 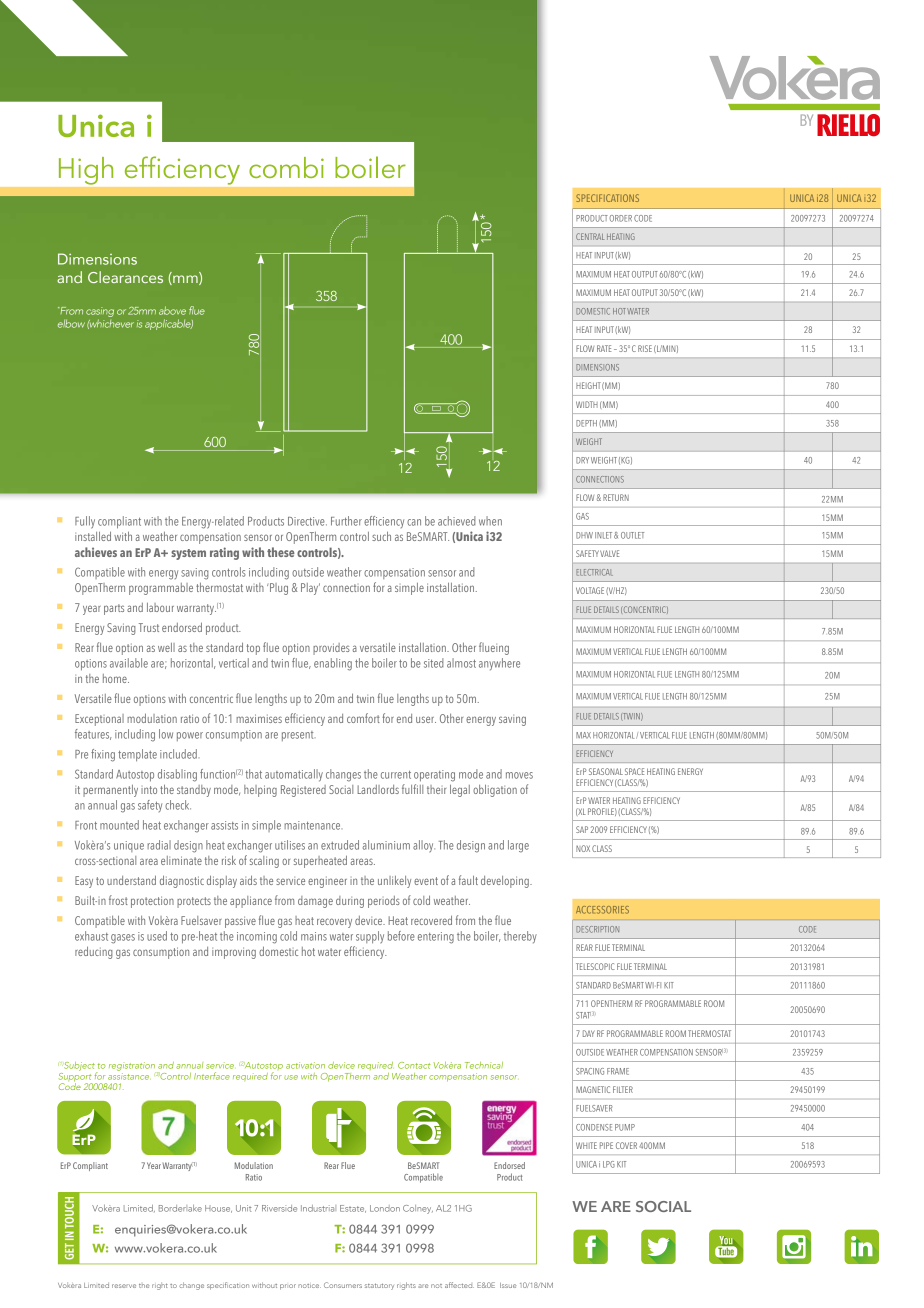 I want to click on House, so click(x=218, y=1209).
